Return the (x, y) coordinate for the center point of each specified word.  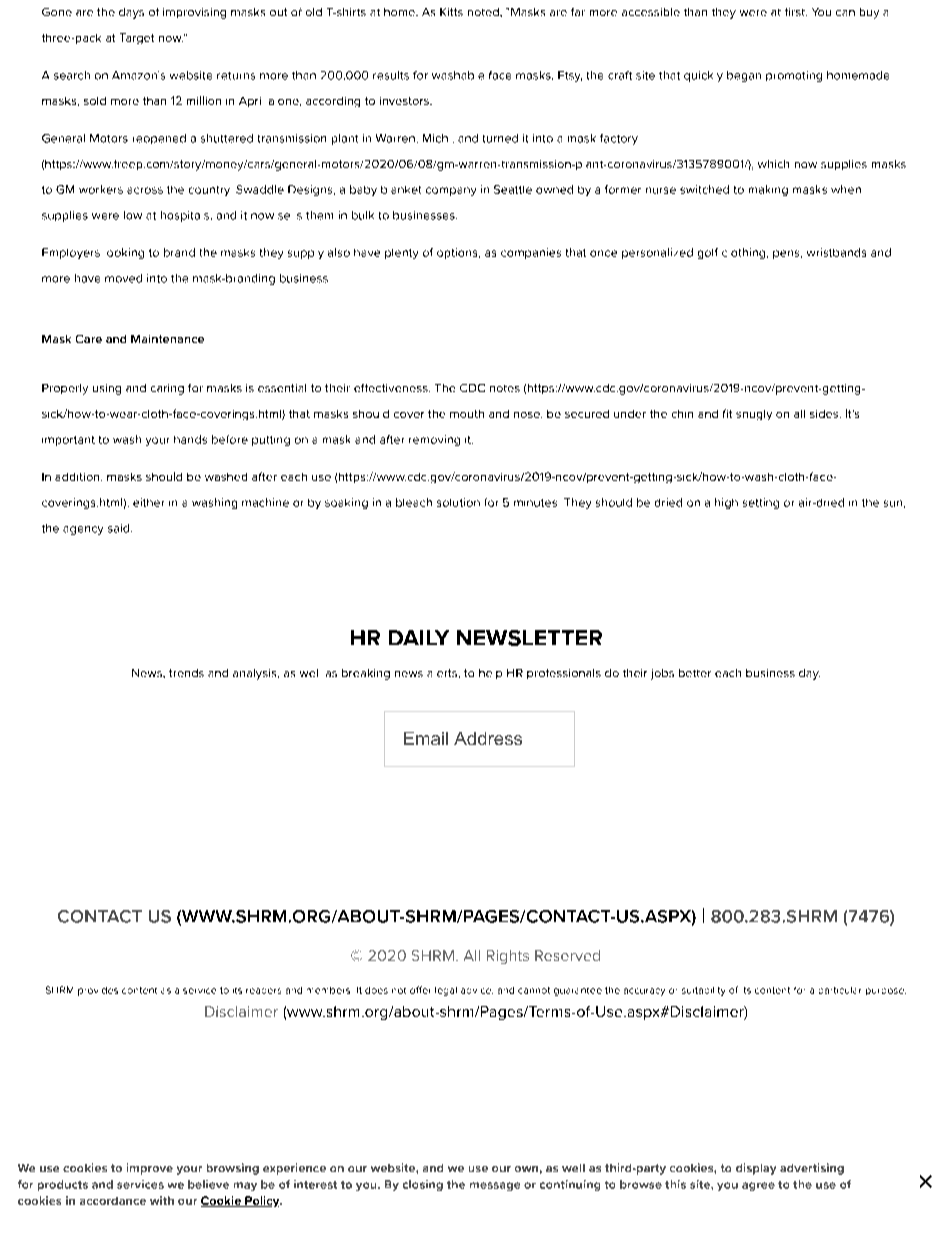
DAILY (419, 637)
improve (150, 1169)
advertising (812, 1169)
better (695, 673)
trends (186, 673)
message (495, 1186)
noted (484, 12)
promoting (794, 76)
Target (137, 38)
